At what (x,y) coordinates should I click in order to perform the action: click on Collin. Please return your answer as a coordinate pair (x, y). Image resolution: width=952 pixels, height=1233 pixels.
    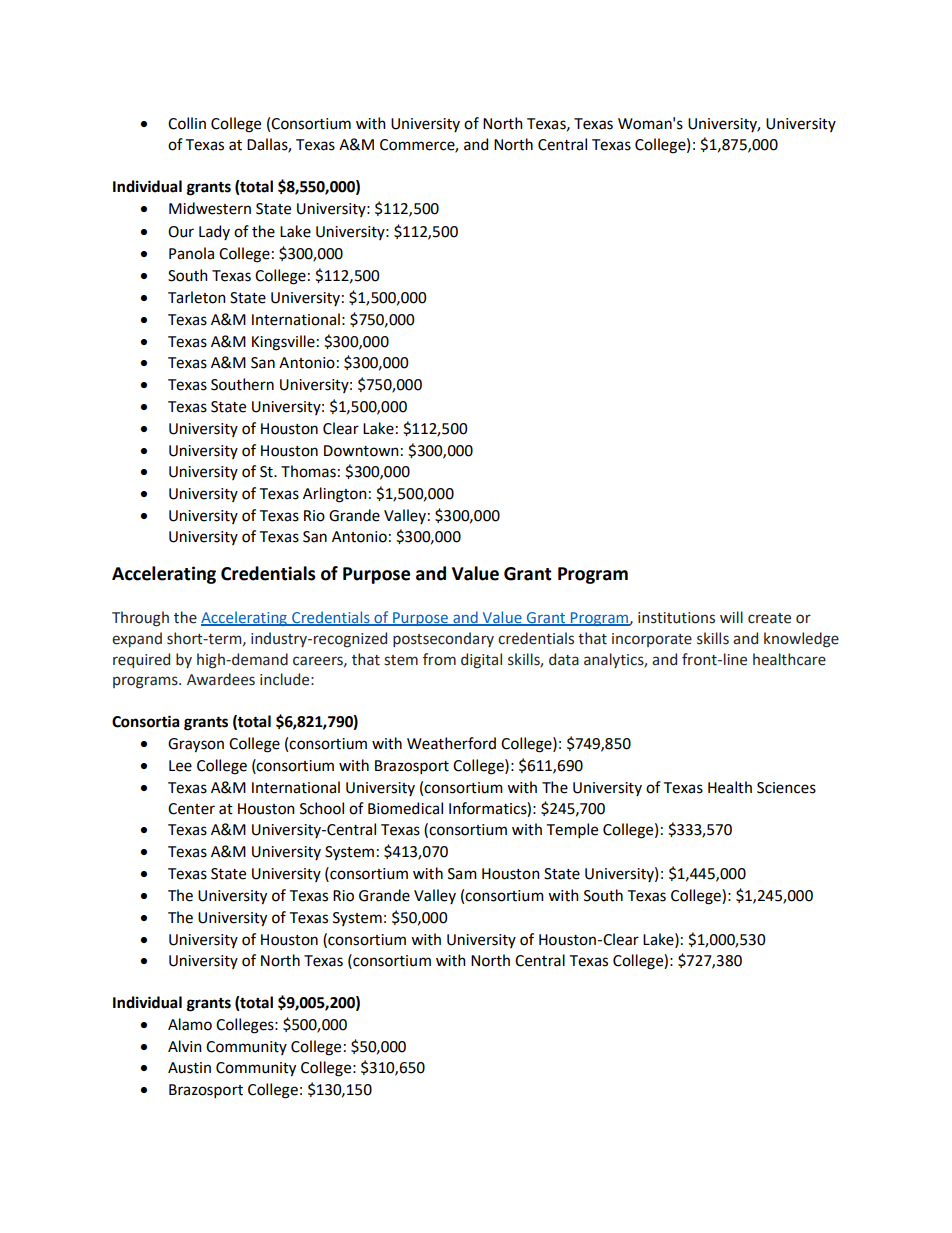
    Looking at the image, I should click on (187, 123).
